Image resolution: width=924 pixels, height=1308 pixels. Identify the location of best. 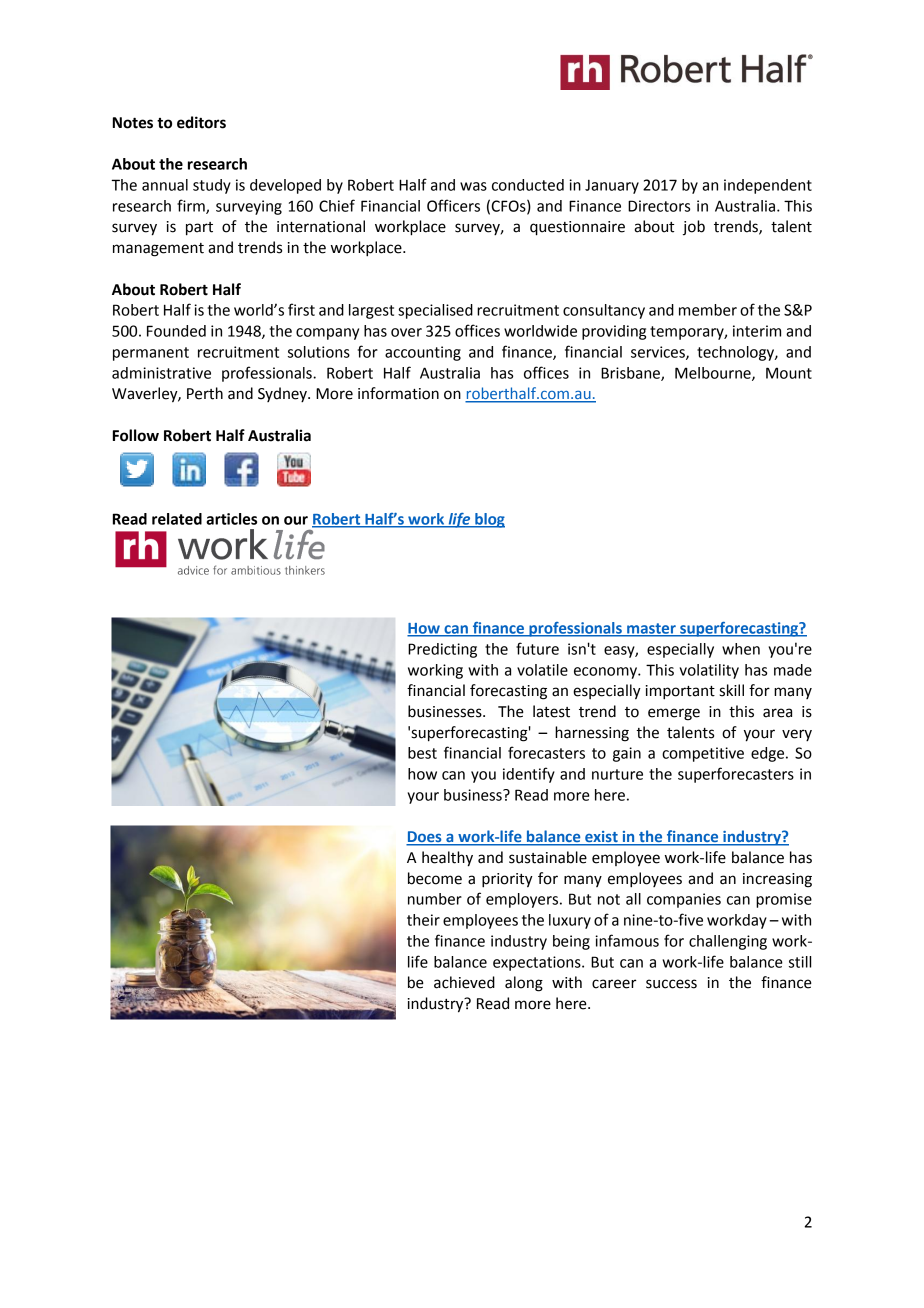
(422, 753).
